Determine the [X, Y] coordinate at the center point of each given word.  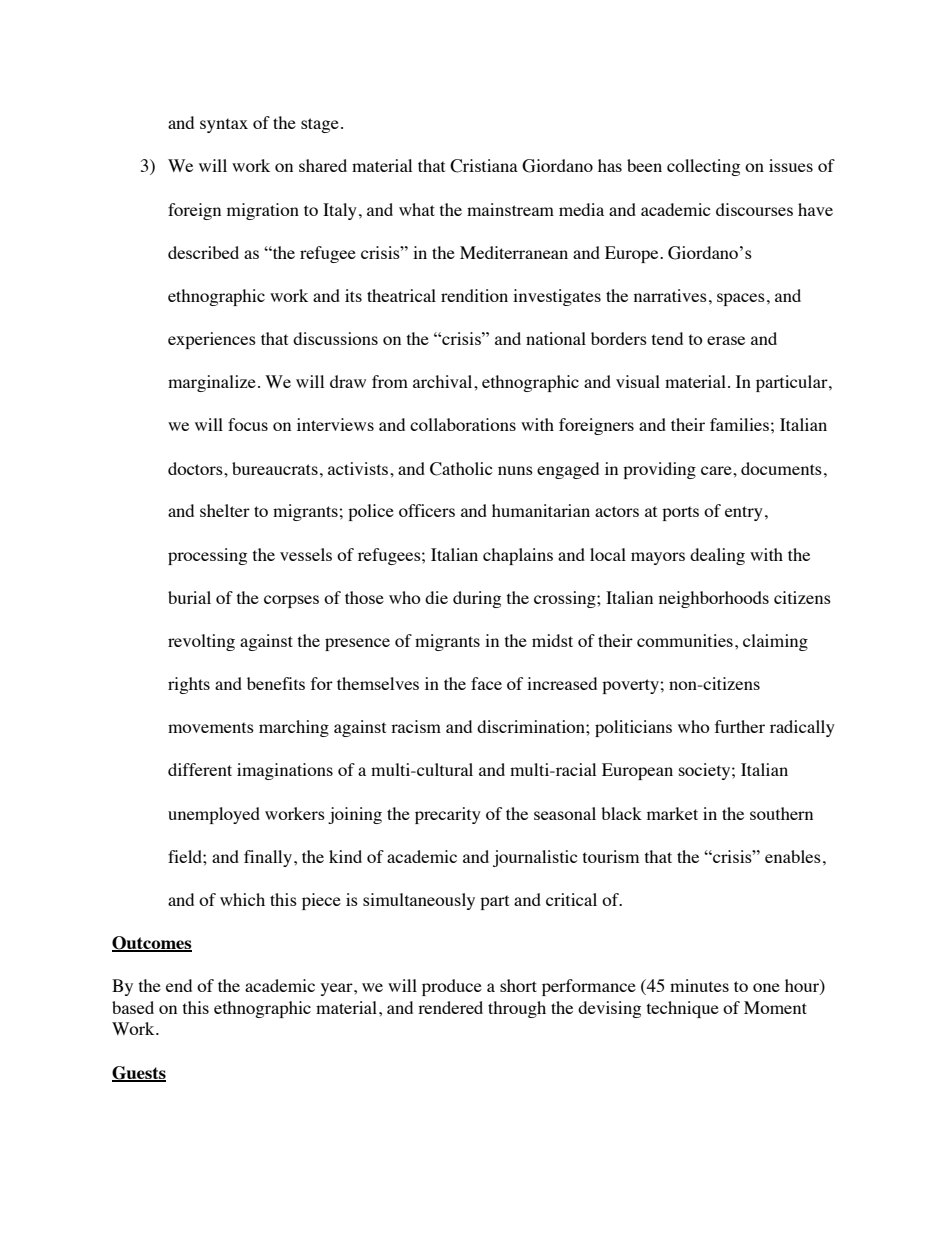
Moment [775, 1007]
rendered [450, 1007]
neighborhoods [714, 599]
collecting [703, 167]
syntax [224, 125]
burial [189, 597]
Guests [139, 1073]
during [477, 599]
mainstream [510, 209]
